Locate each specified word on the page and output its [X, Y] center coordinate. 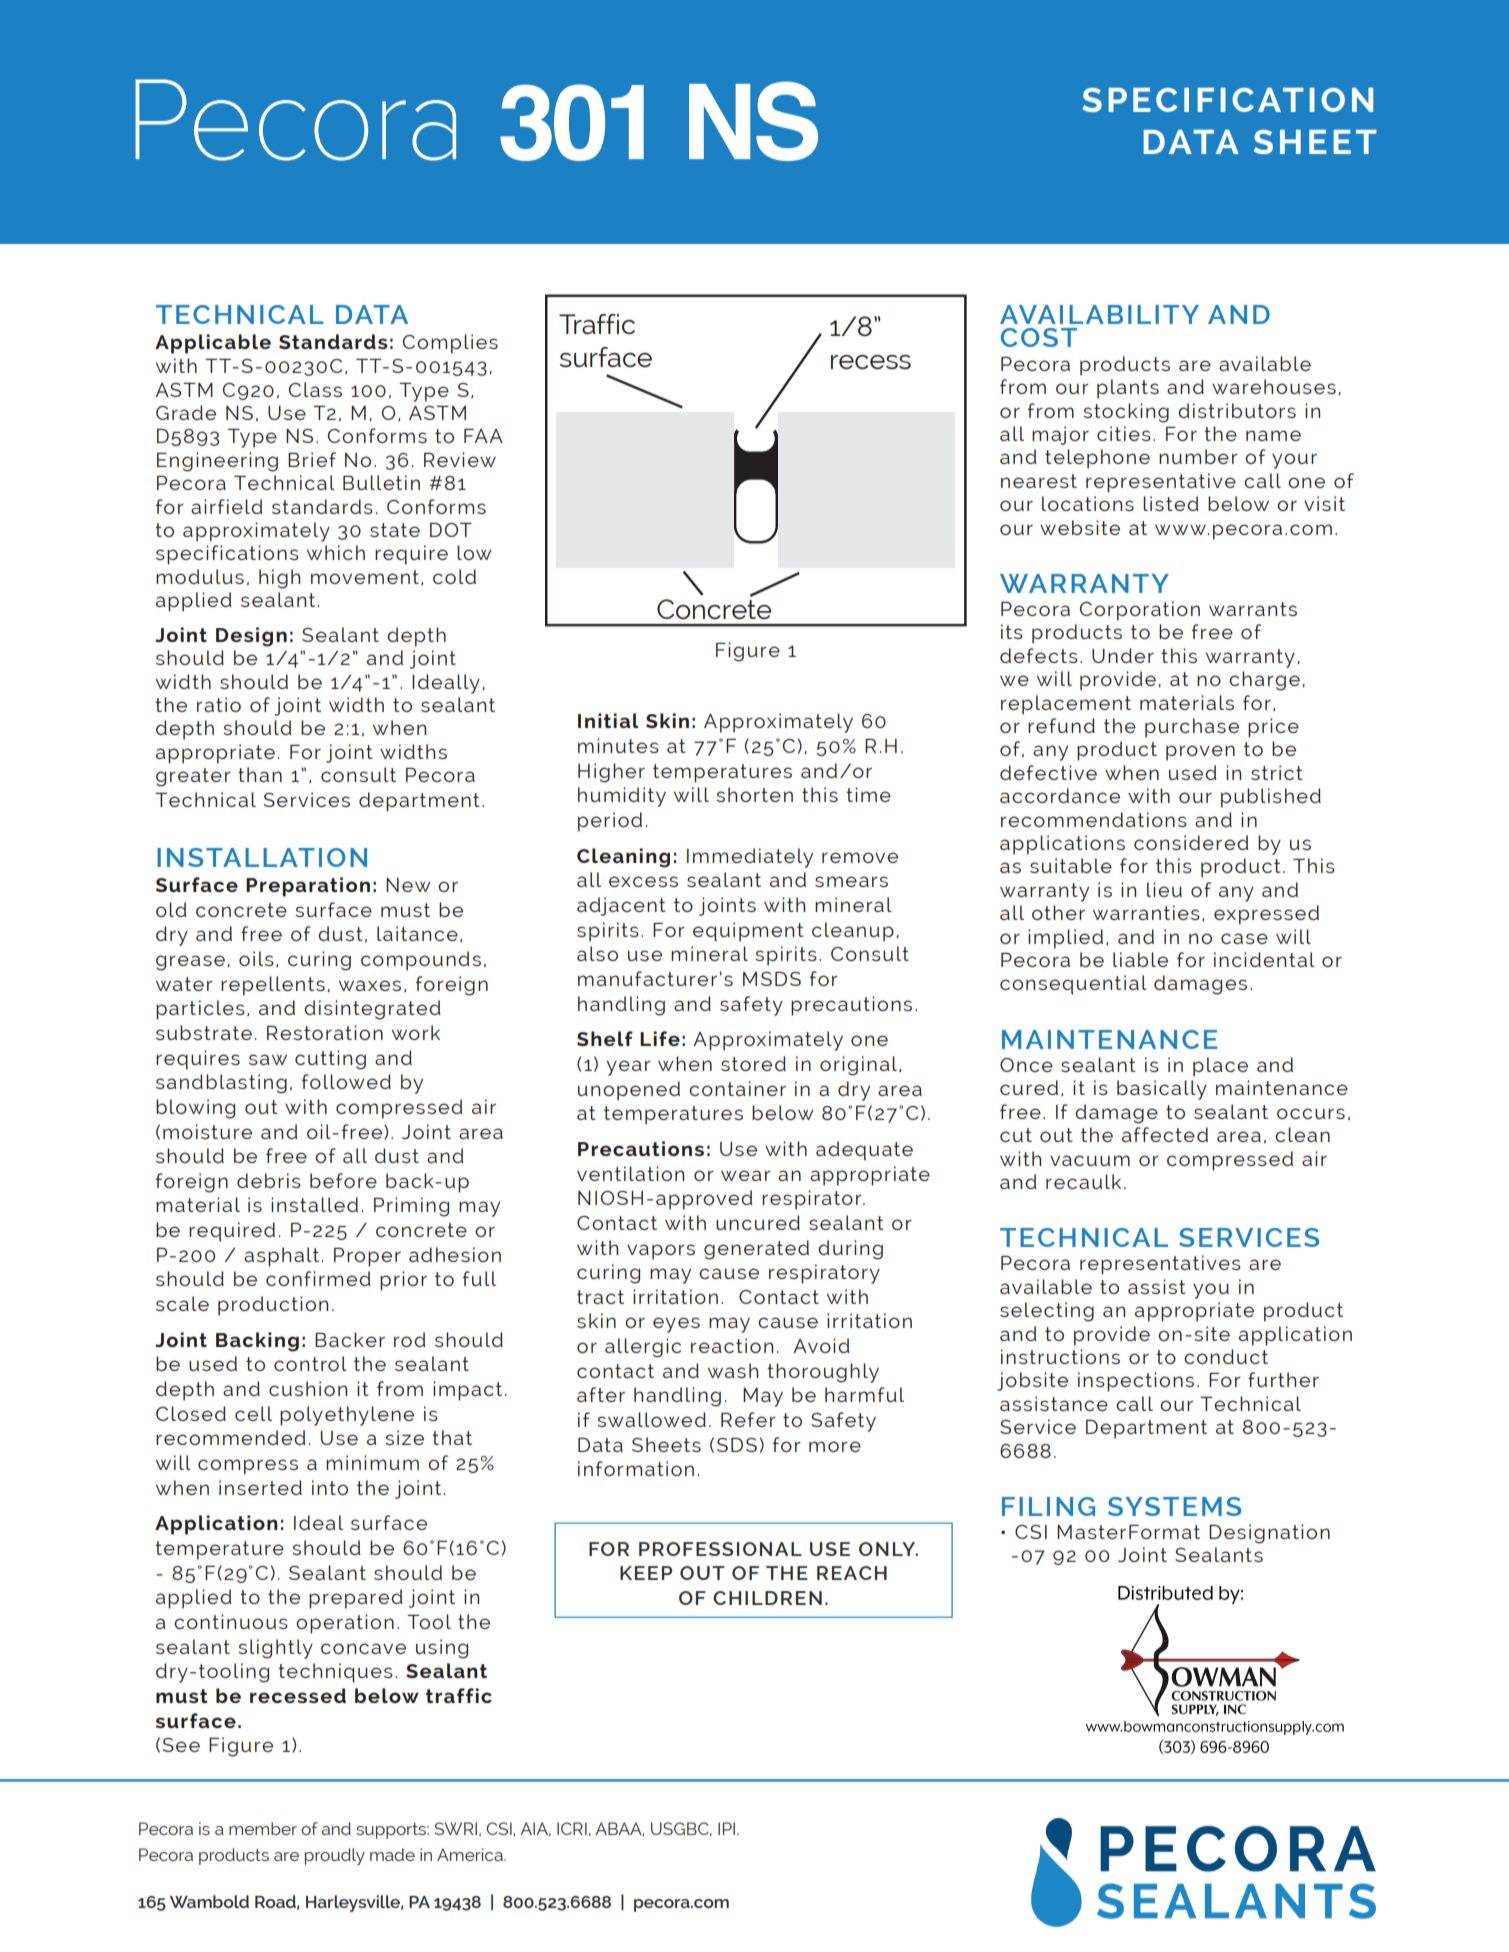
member [263, 1828]
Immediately [750, 858]
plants [1128, 389]
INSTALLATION [262, 857]
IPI [728, 1828]
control [310, 1363]
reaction [732, 1345]
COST [1039, 337]
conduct [1226, 1356]
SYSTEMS [1174, 1506]
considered [1191, 842]
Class [315, 389]
